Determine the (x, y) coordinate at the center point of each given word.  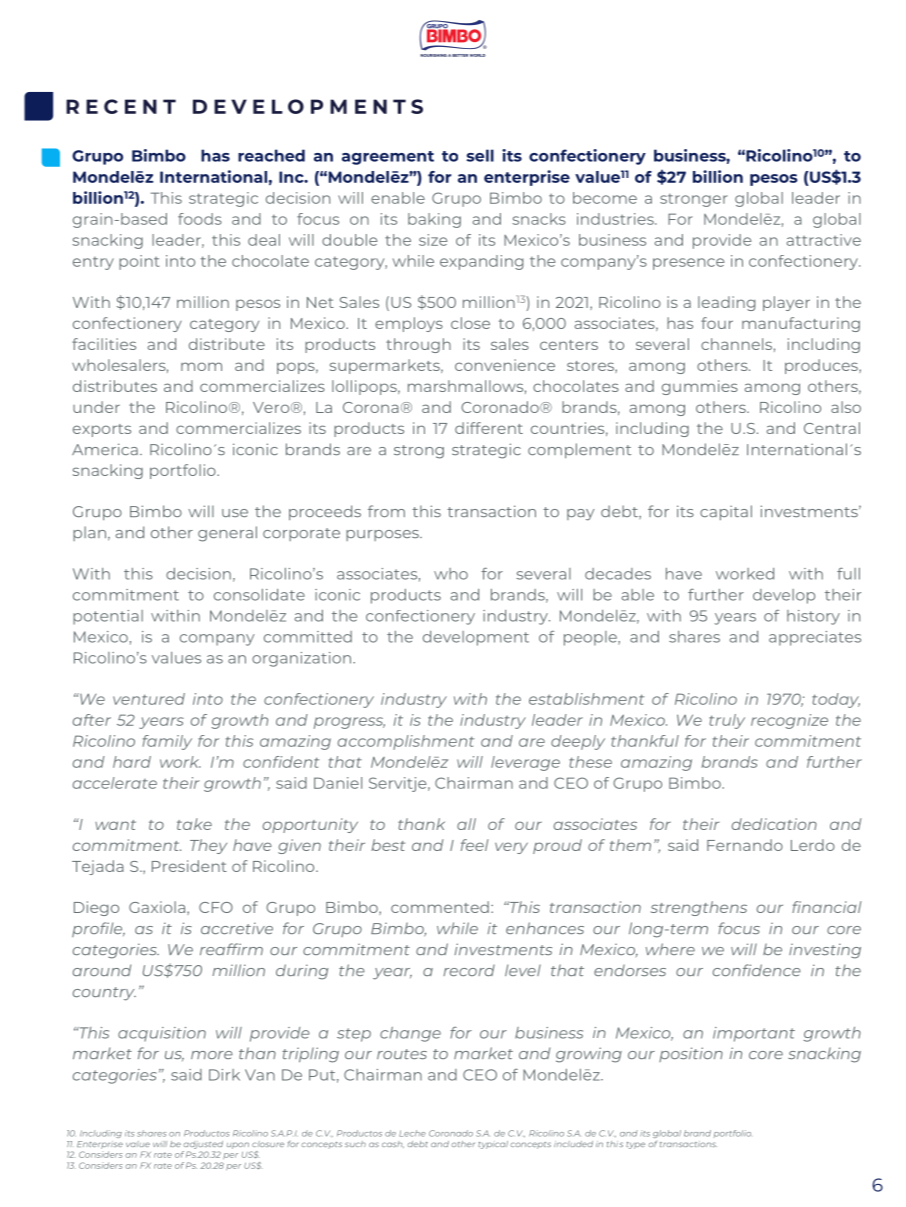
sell (480, 155)
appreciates (815, 638)
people (591, 638)
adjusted (203, 1145)
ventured (149, 699)
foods (200, 219)
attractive (824, 240)
